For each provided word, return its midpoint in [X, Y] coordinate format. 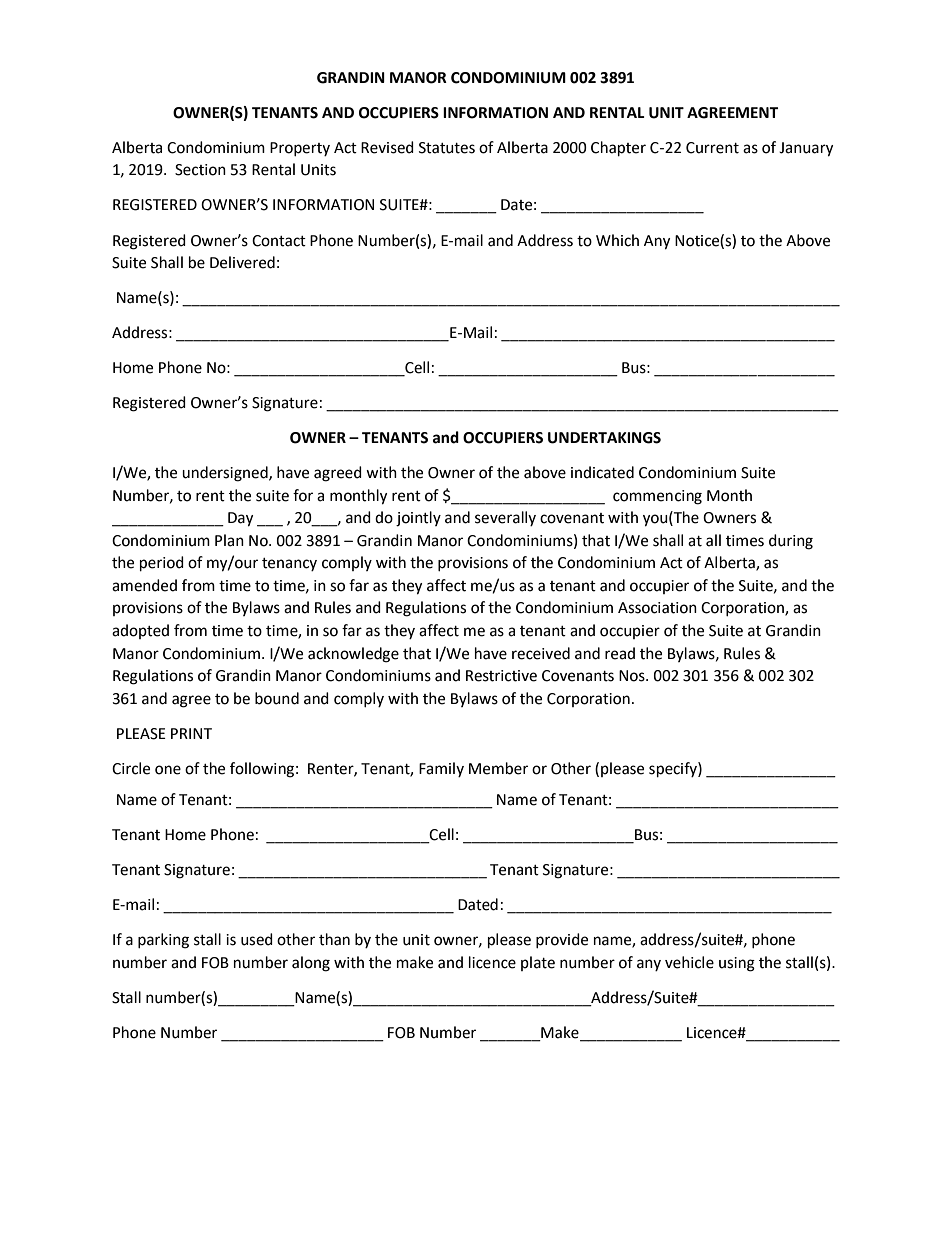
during [791, 542]
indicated [602, 472]
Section [200, 170]
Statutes [447, 148]
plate [538, 963]
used [257, 939]
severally [505, 518]
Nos [633, 676]
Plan [229, 540]
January [806, 149]
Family [441, 769]
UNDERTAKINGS [604, 438]
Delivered [242, 262]
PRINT [191, 733]
